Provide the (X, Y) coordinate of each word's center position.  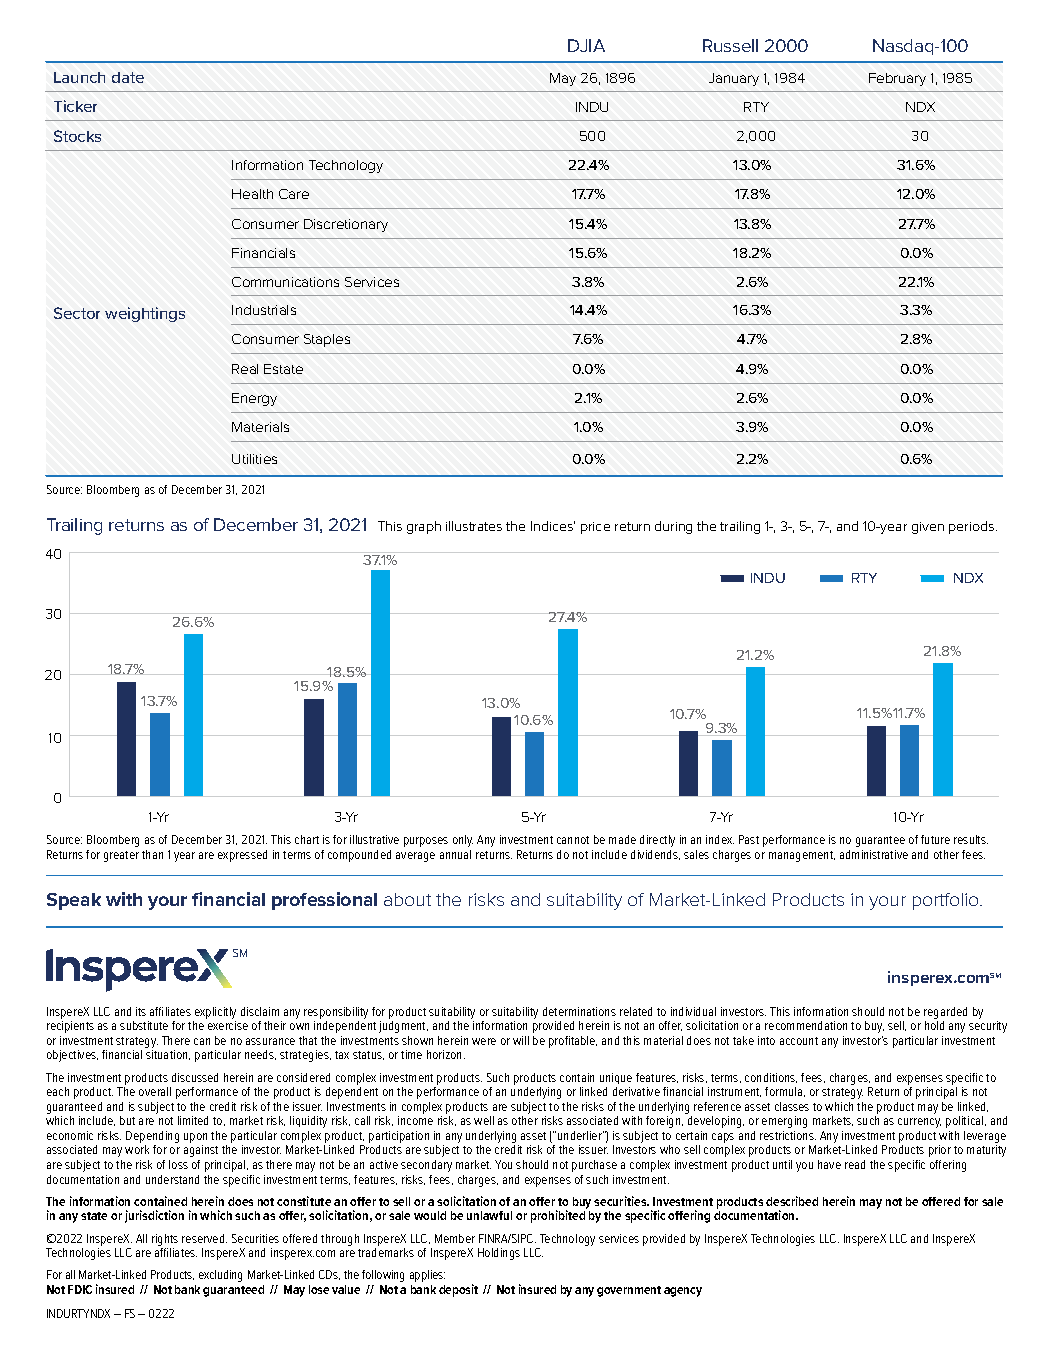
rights (165, 1240)
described (792, 1201)
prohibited (558, 1216)
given (928, 528)
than (152, 854)
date (128, 77)
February (897, 79)
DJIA (586, 45)
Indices (553, 526)
